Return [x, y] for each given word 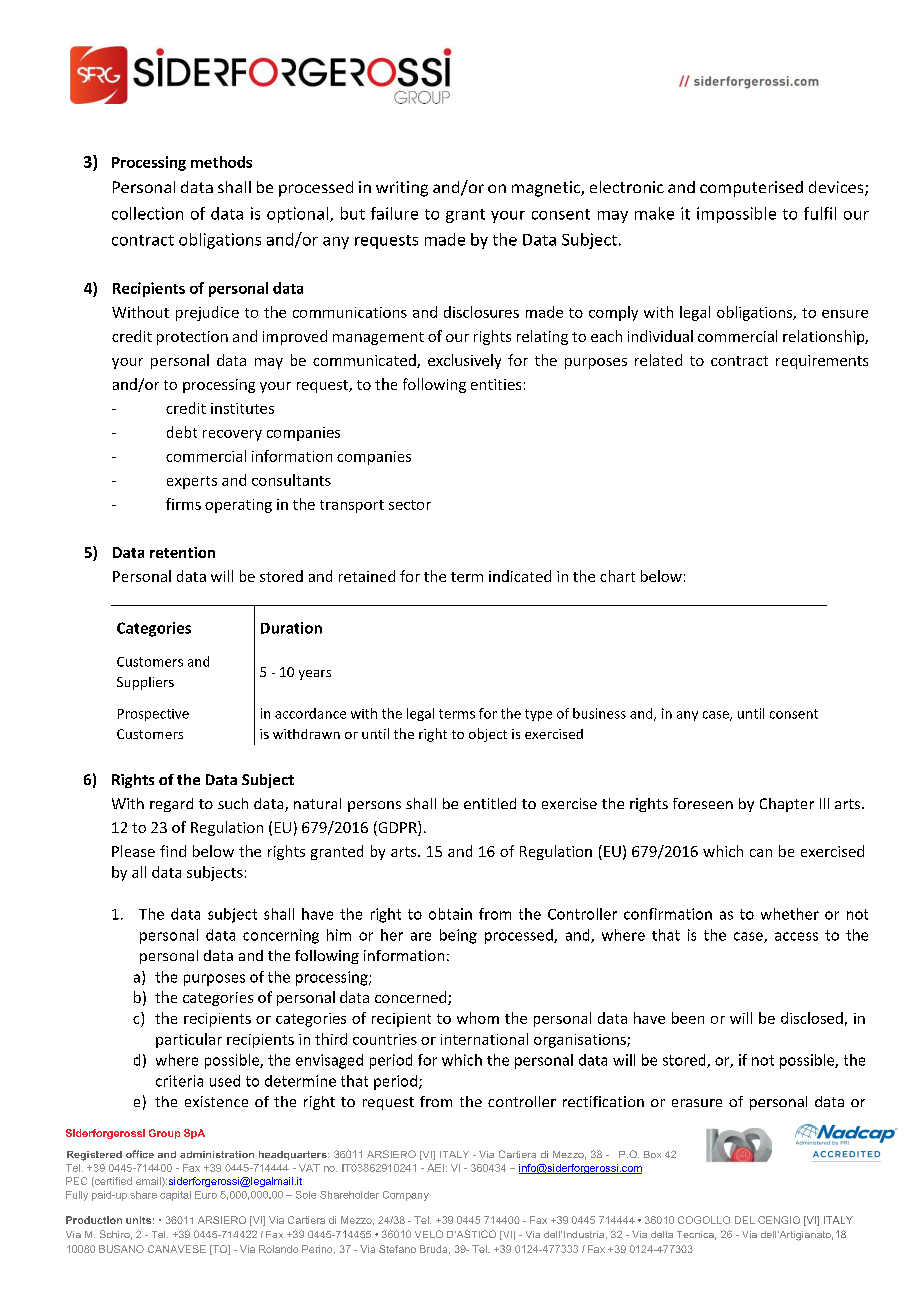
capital [175, 1196]
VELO [429, 1234]
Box [652, 1154]
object [488, 735]
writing [402, 189]
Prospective [153, 715]
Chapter [787, 805]
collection [147, 213]
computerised [751, 189]
